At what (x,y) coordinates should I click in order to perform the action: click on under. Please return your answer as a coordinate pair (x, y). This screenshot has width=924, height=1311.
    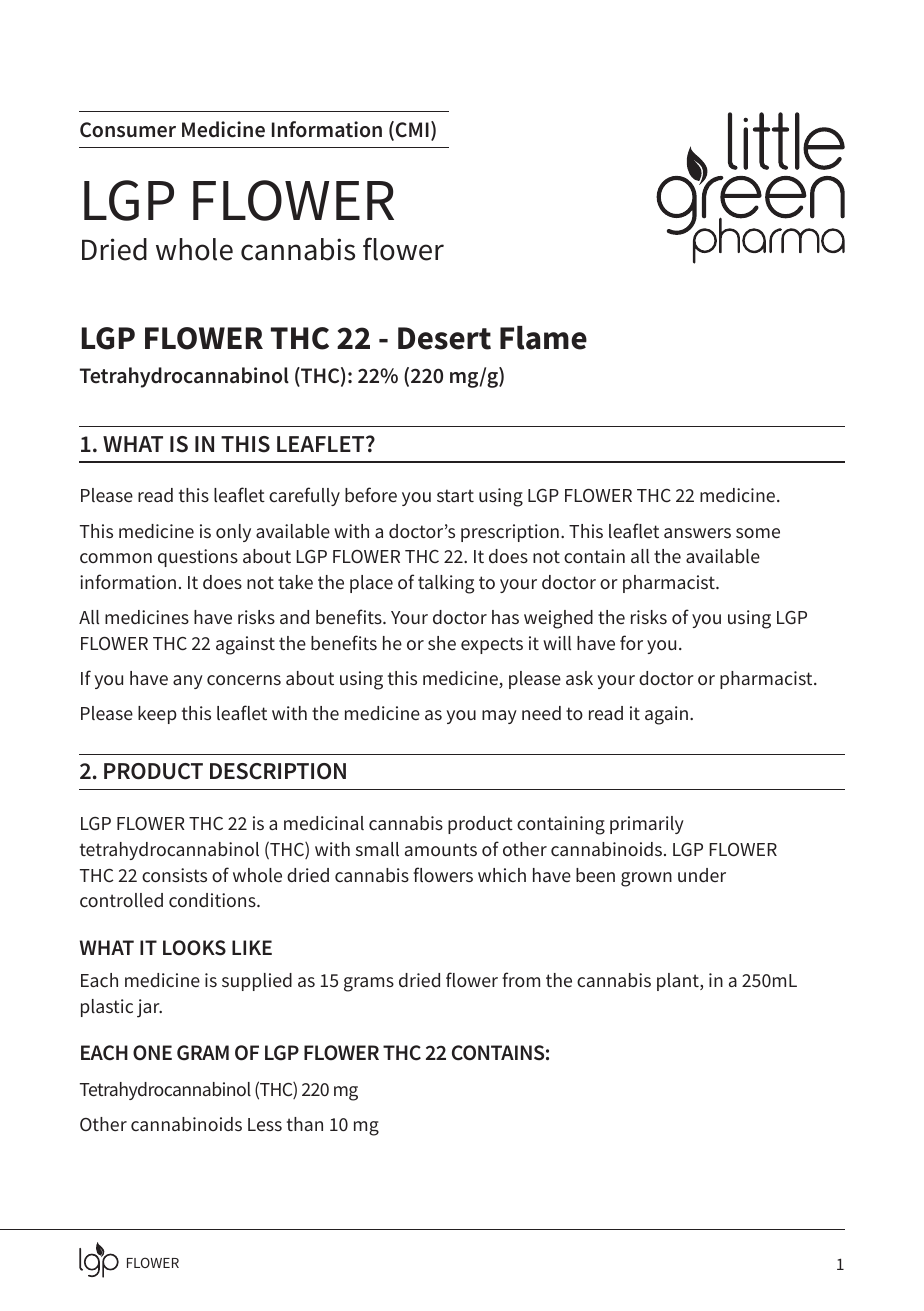
    Looking at the image, I should click on (702, 875).
